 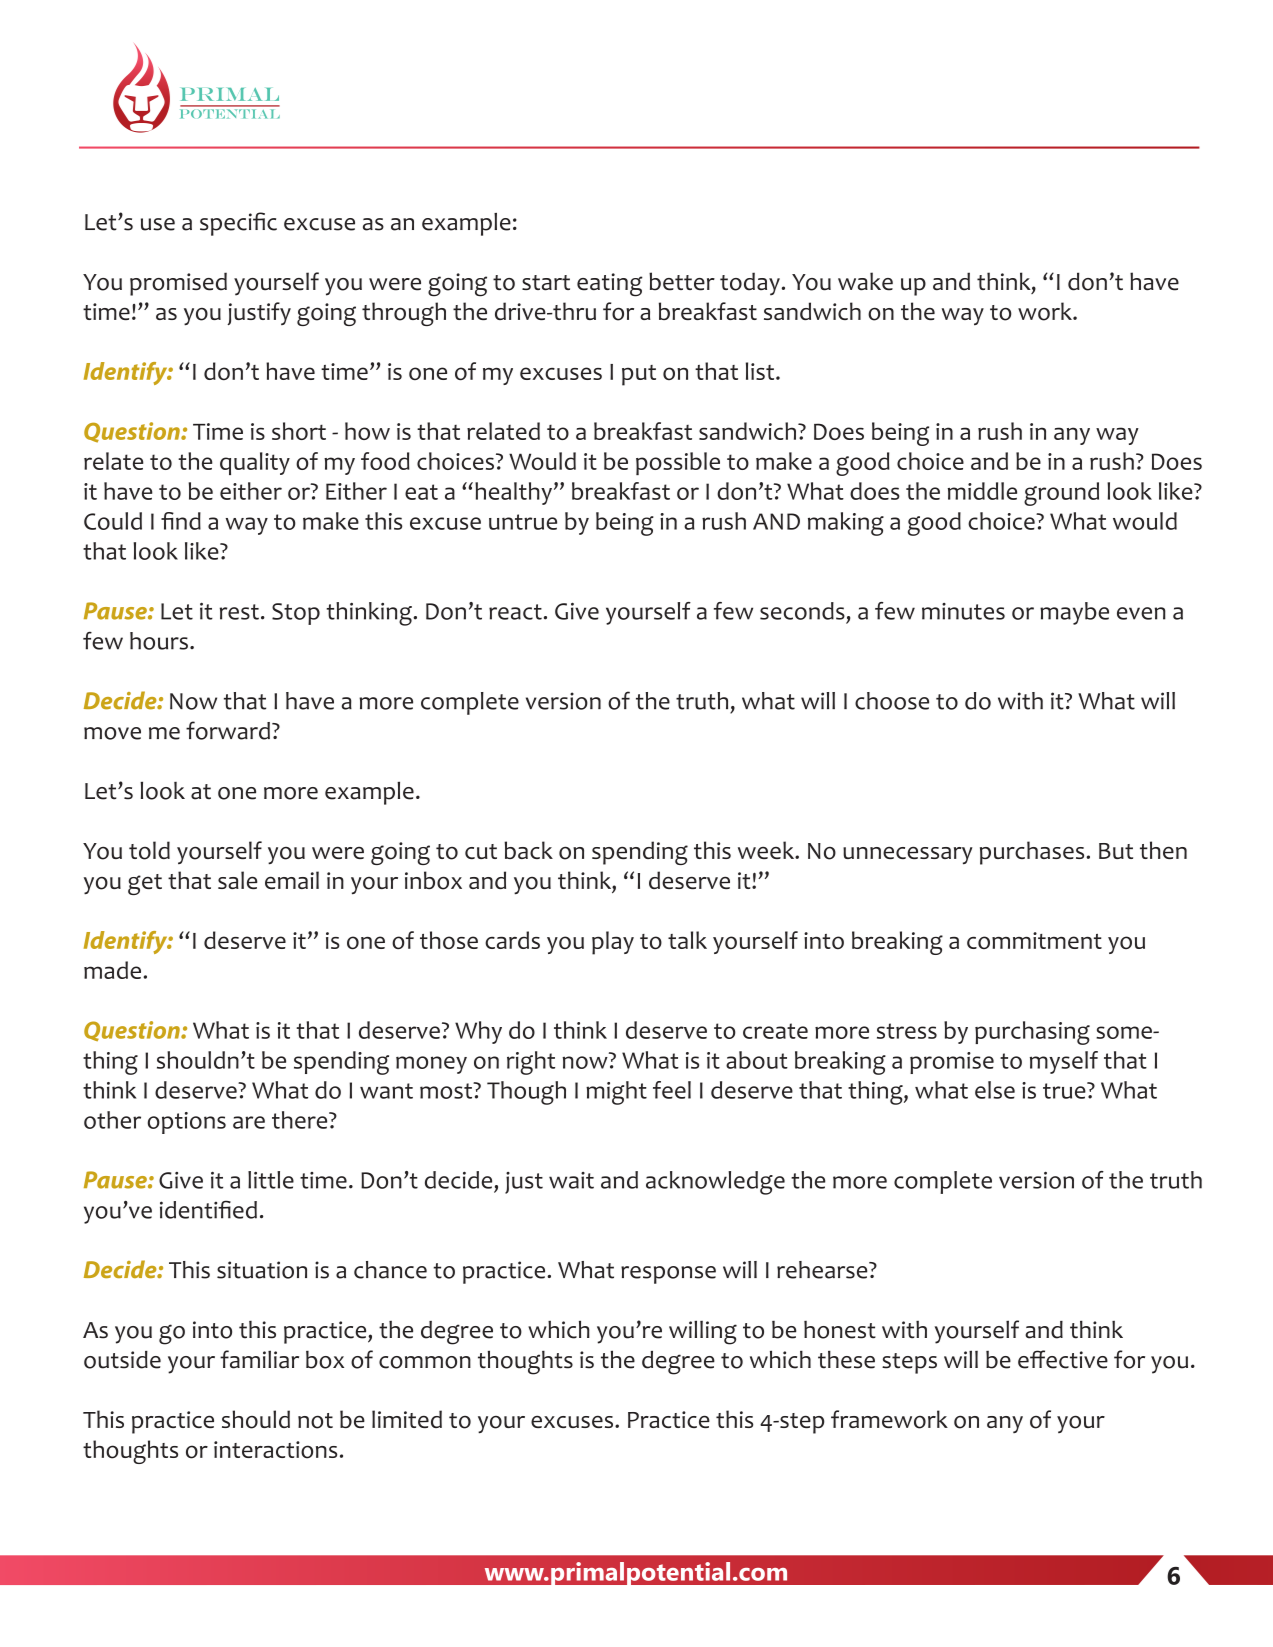 What do you see at coordinates (275, 1450) in the image?
I see `interactions` at bounding box center [275, 1450].
